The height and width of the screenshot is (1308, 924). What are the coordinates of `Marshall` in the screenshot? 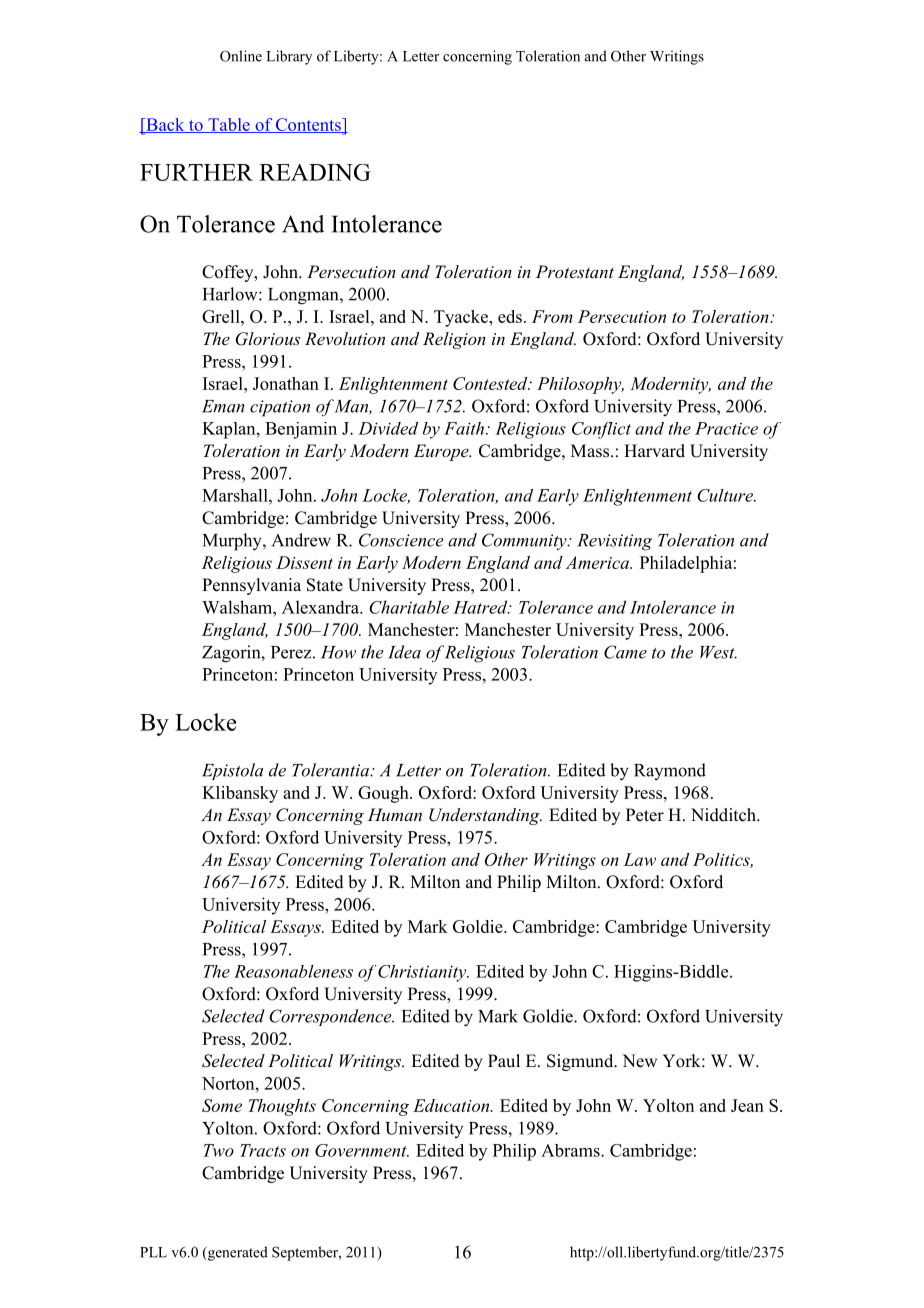 It's located at (236, 495).
